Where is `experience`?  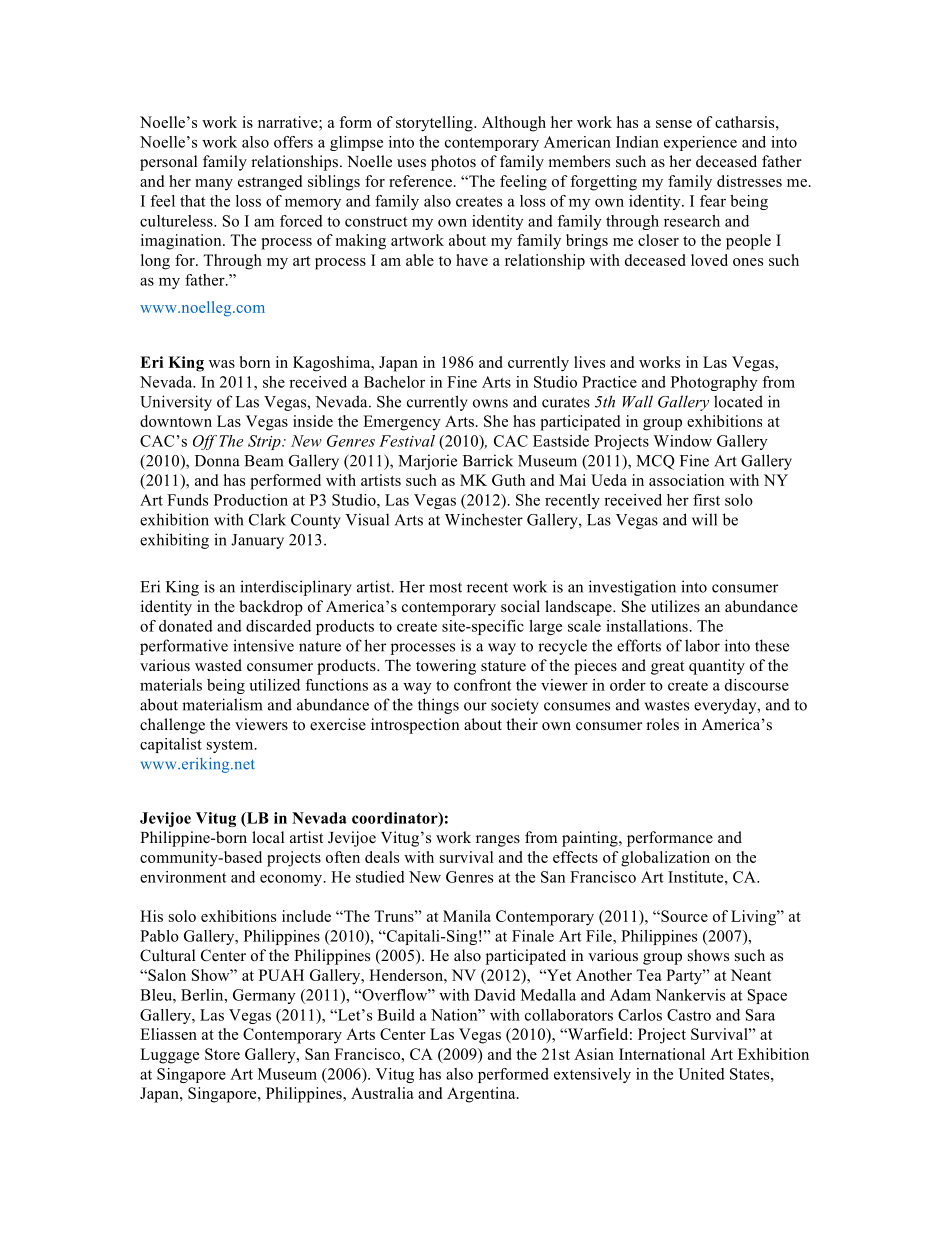 experience is located at coordinates (700, 143).
